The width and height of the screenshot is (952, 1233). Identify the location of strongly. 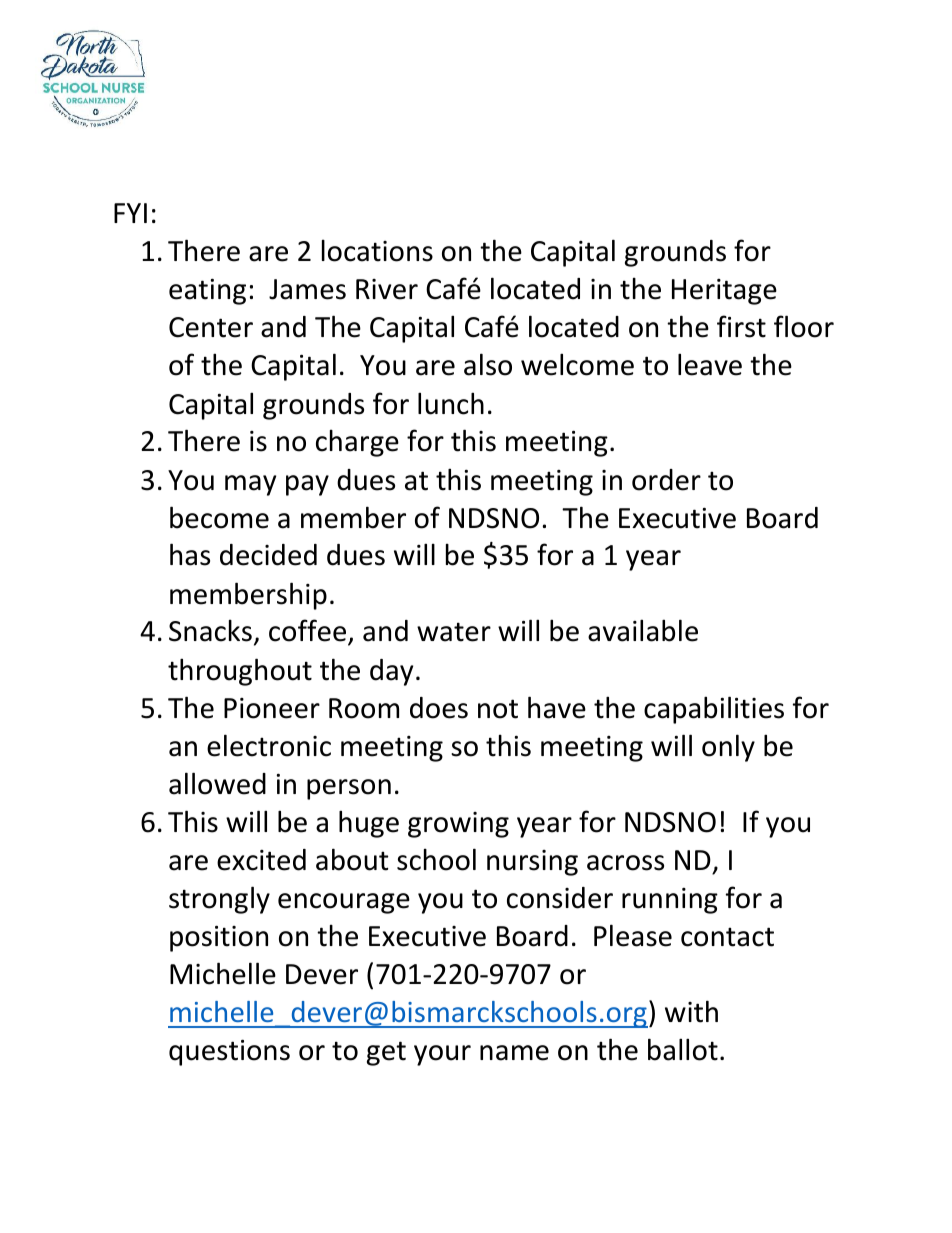
(219, 900).
